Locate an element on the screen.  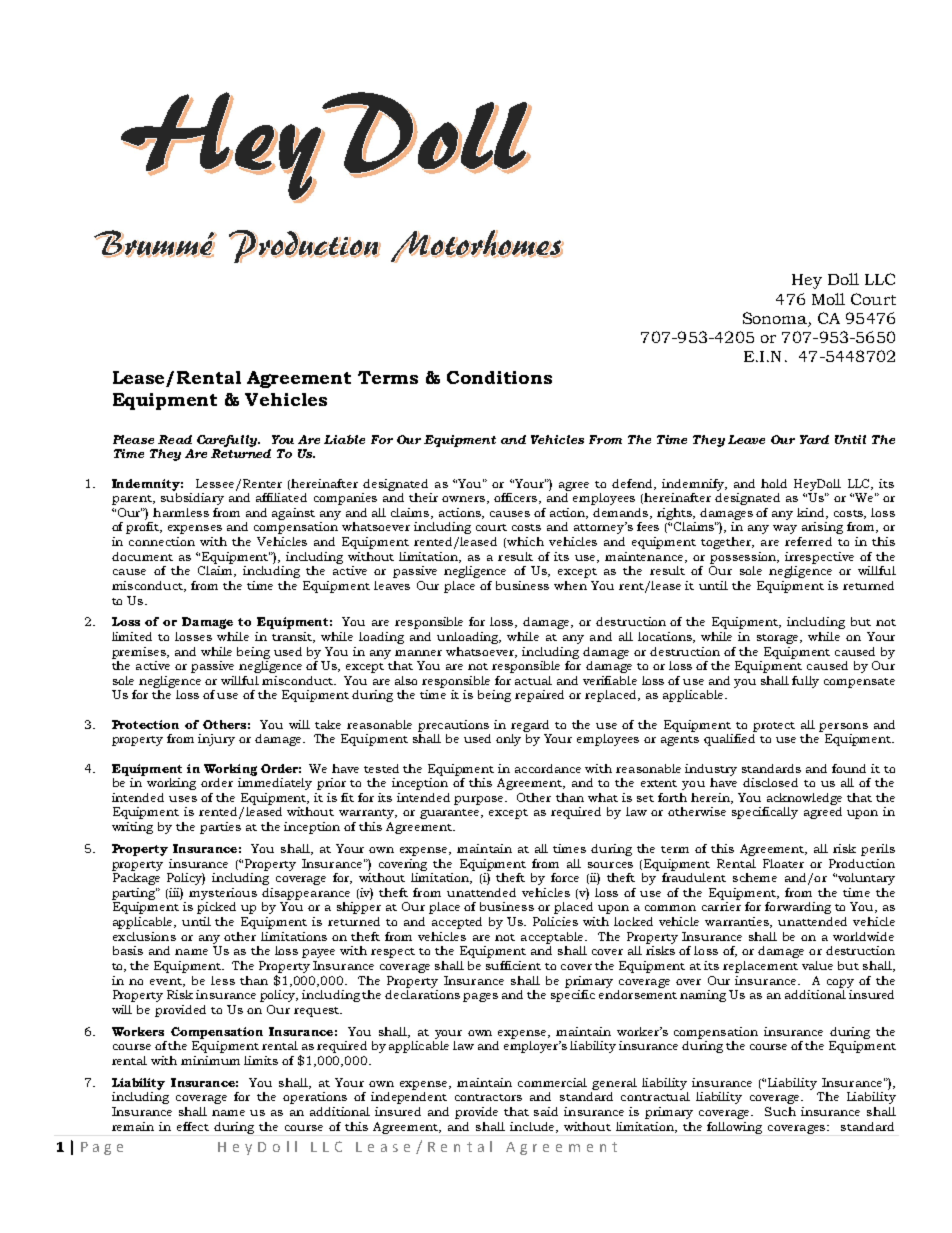
qualified is located at coordinates (729, 740).
